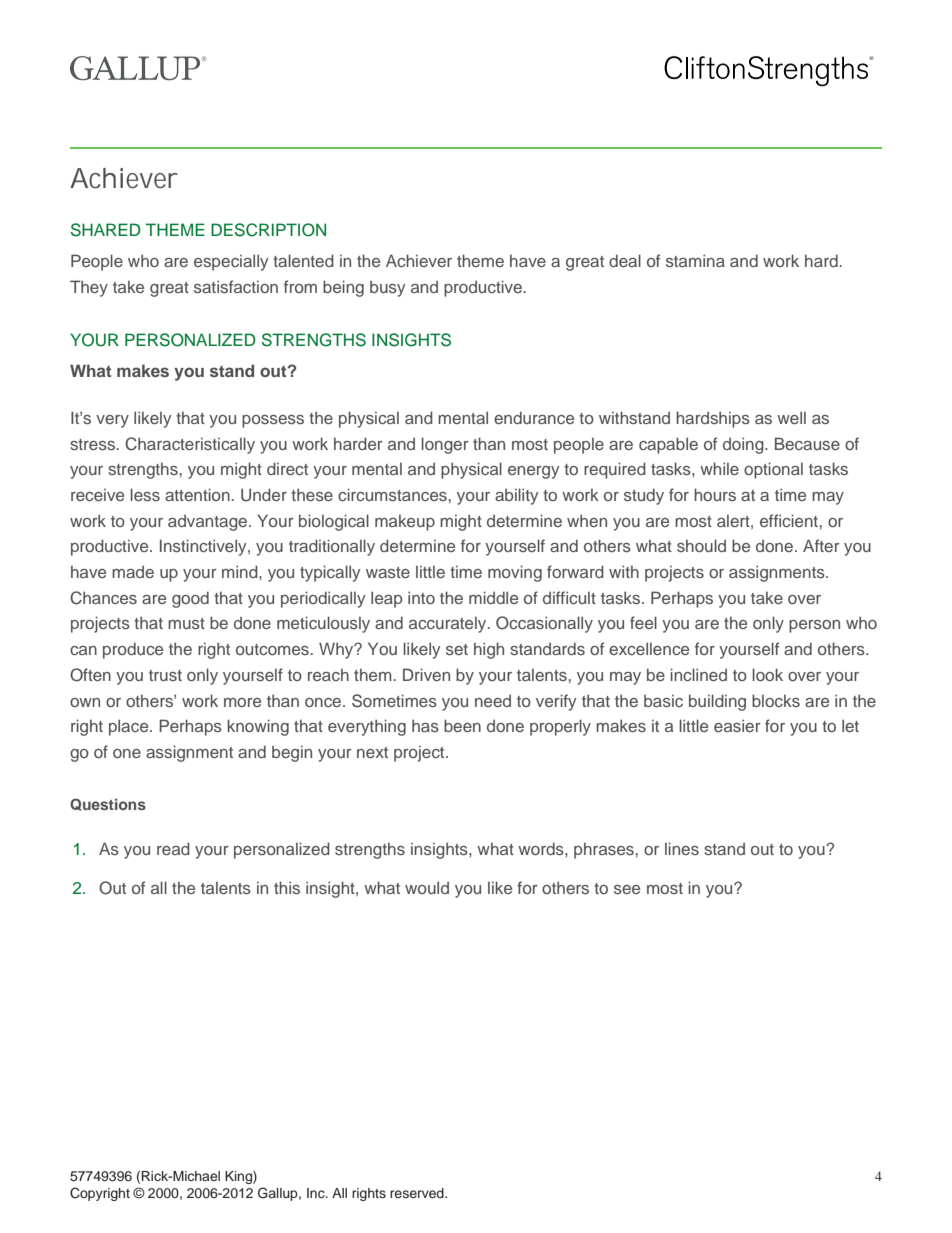  Describe the element at coordinates (462, 725) in the screenshot. I see `been` at that location.
